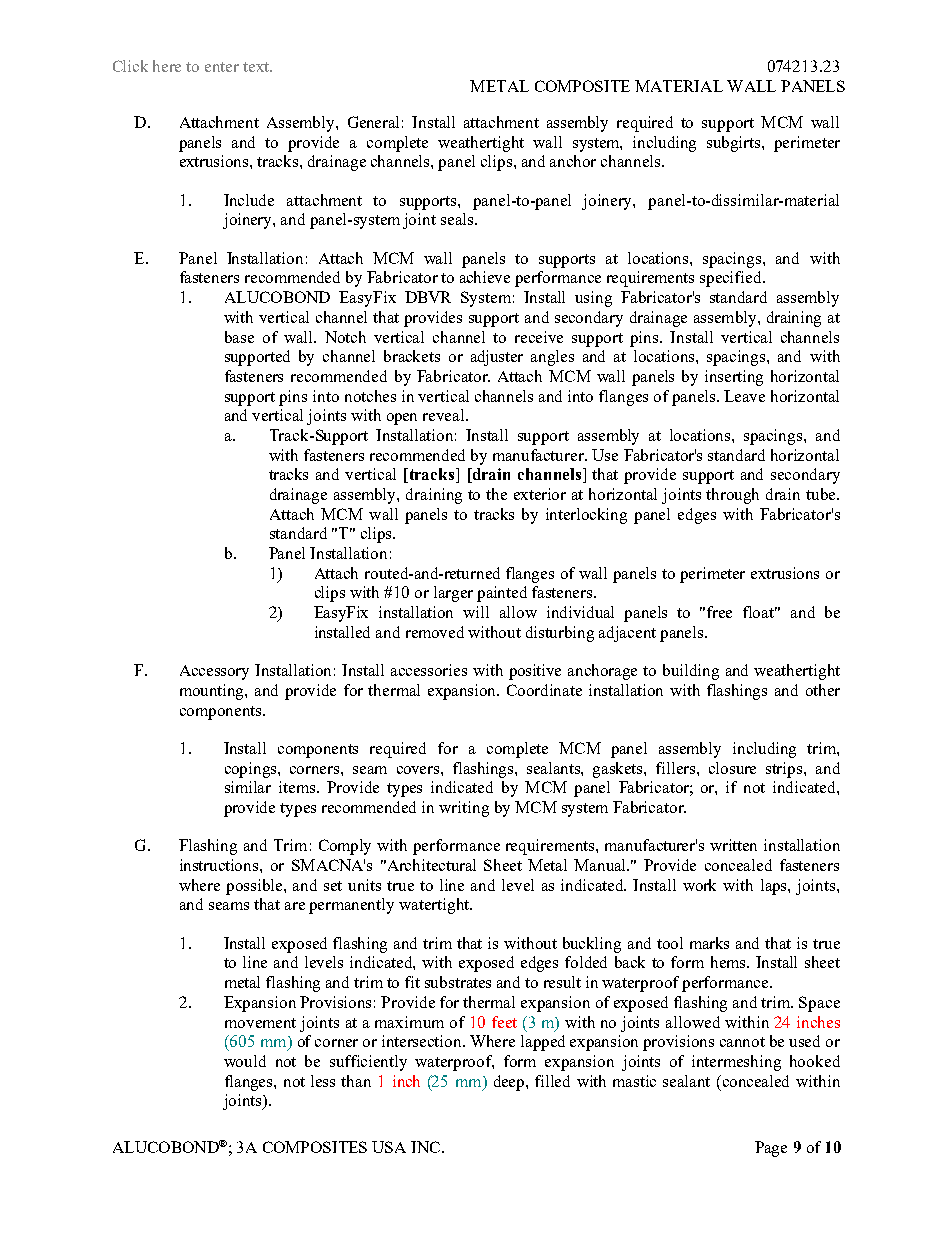 This screenshot has width=952, height=1233. What do you see at coordinates (214, 672) in the screenshot?
I see `Accessory` at bounding box center [214, 672].
